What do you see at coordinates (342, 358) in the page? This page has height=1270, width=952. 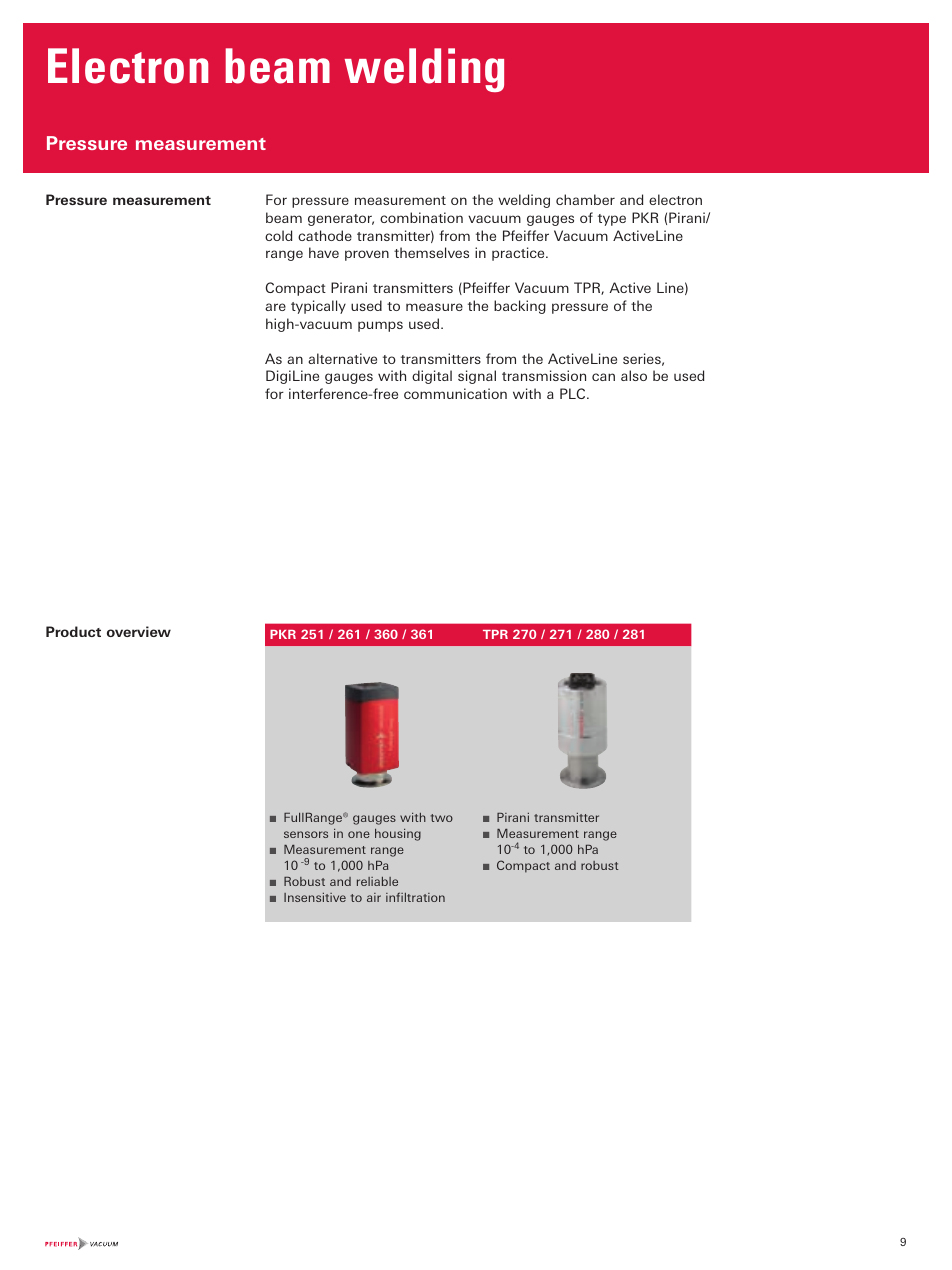 I see `alternative` at bounding box center [342, 358].
